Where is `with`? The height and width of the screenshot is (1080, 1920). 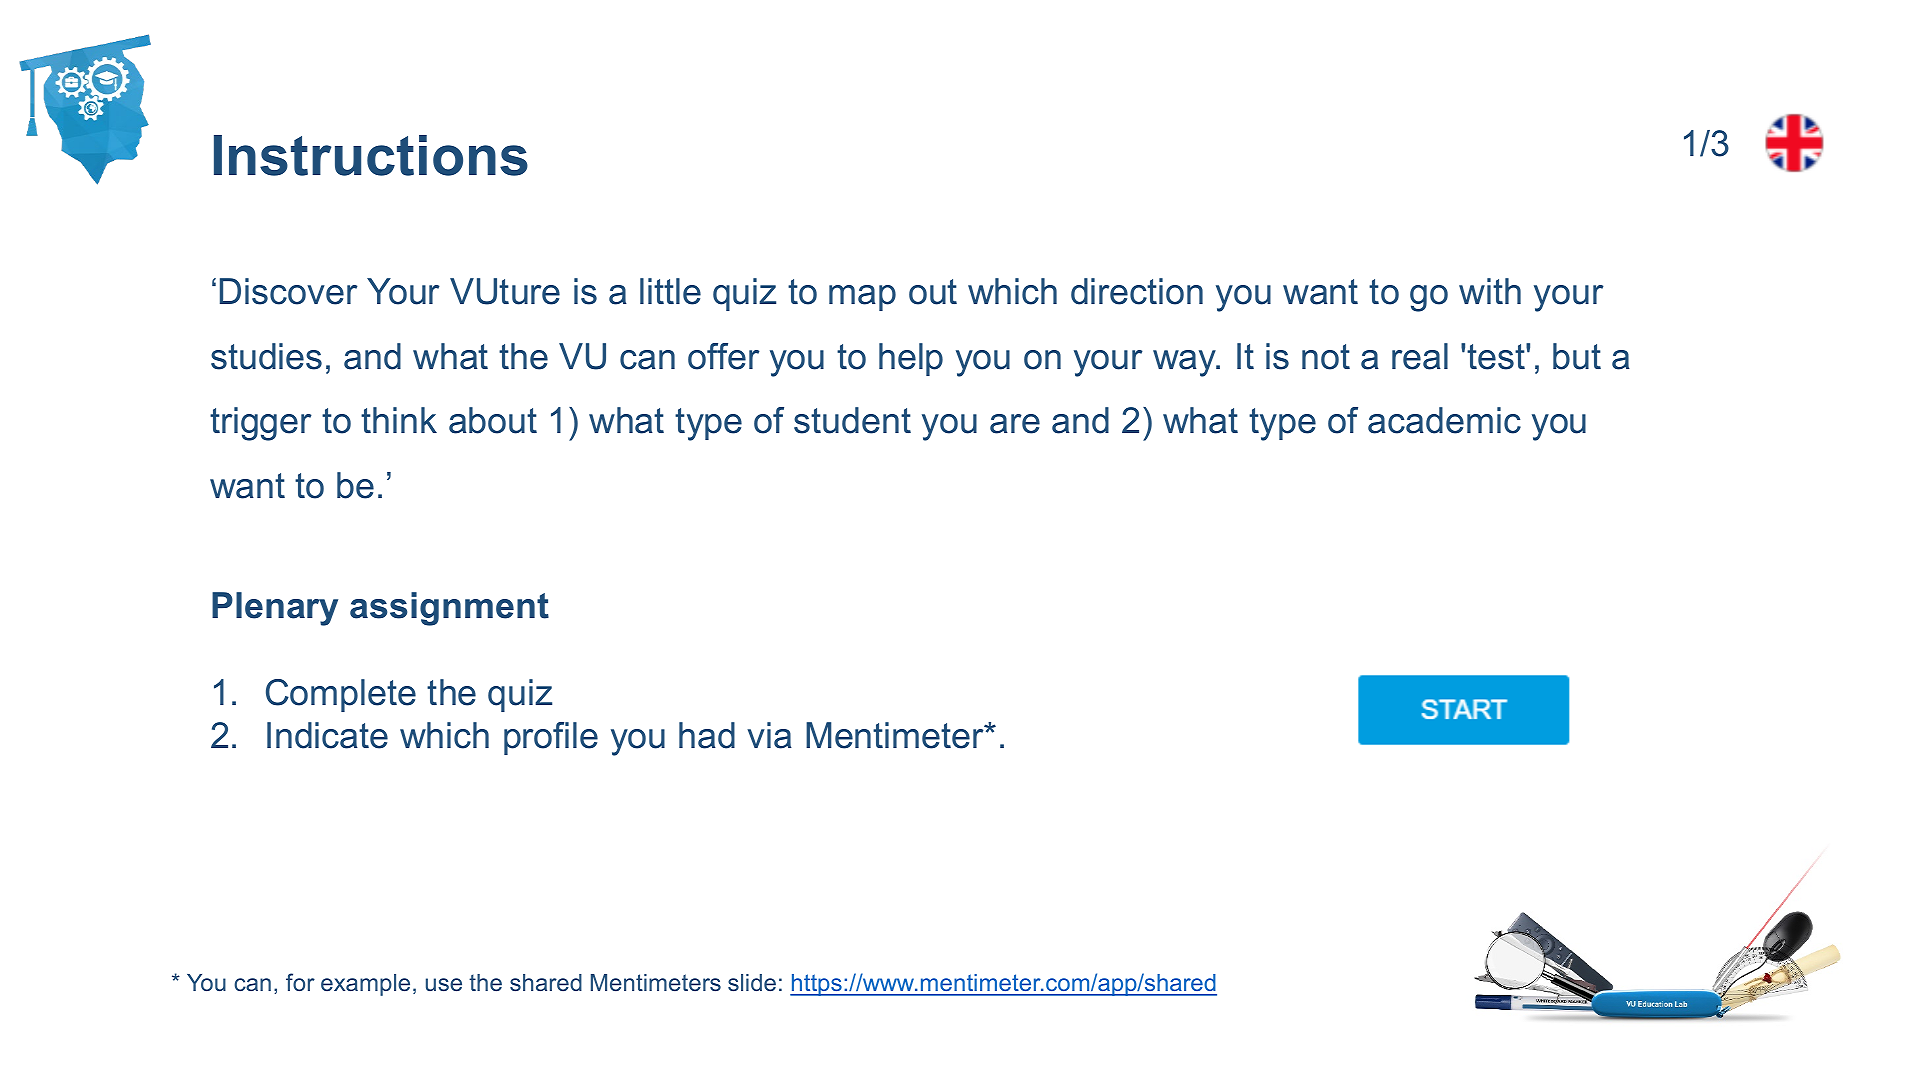
with is located at coordinates (1490, 291).
